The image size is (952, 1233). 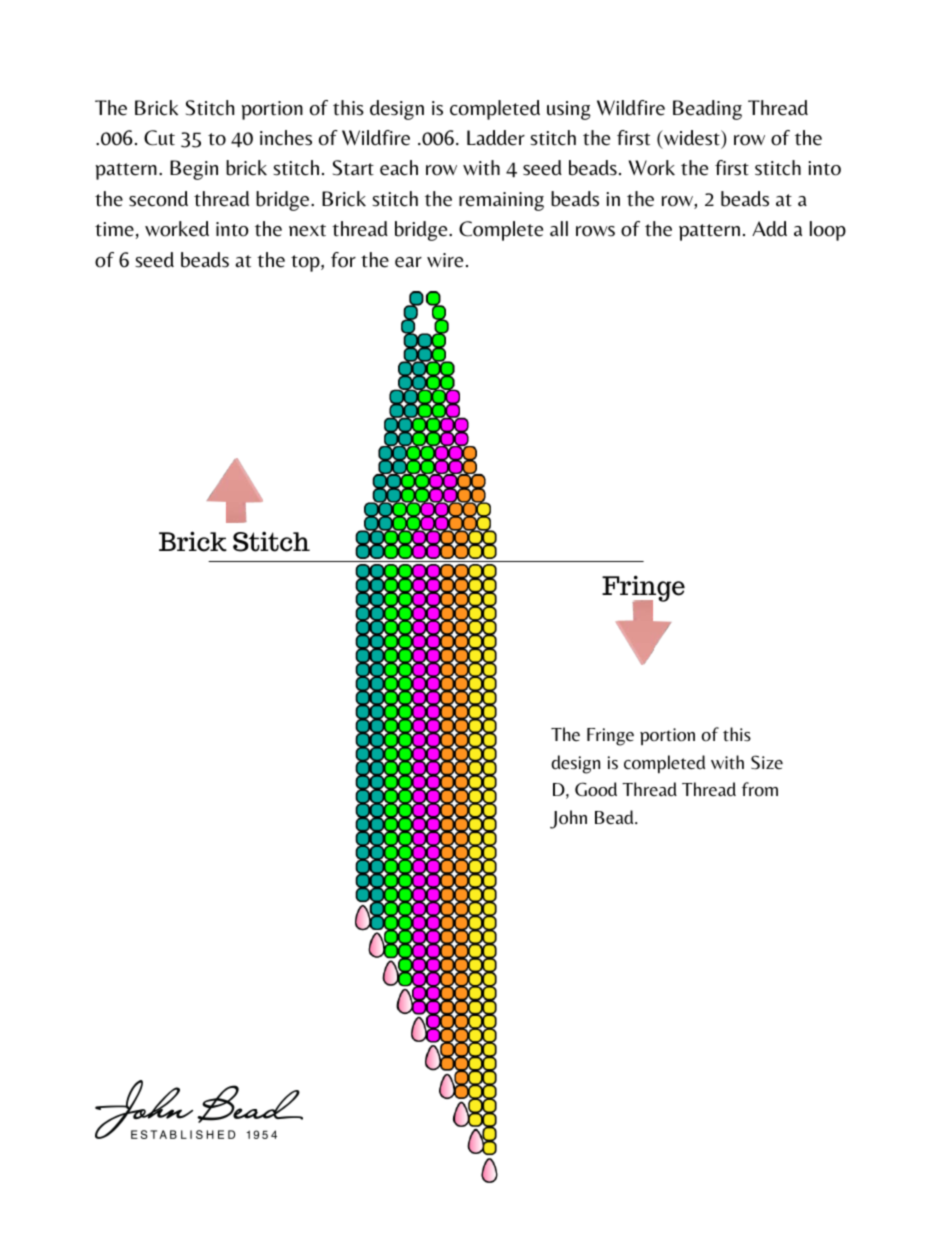 I want to click on wire, so click(x=445, y=260).
